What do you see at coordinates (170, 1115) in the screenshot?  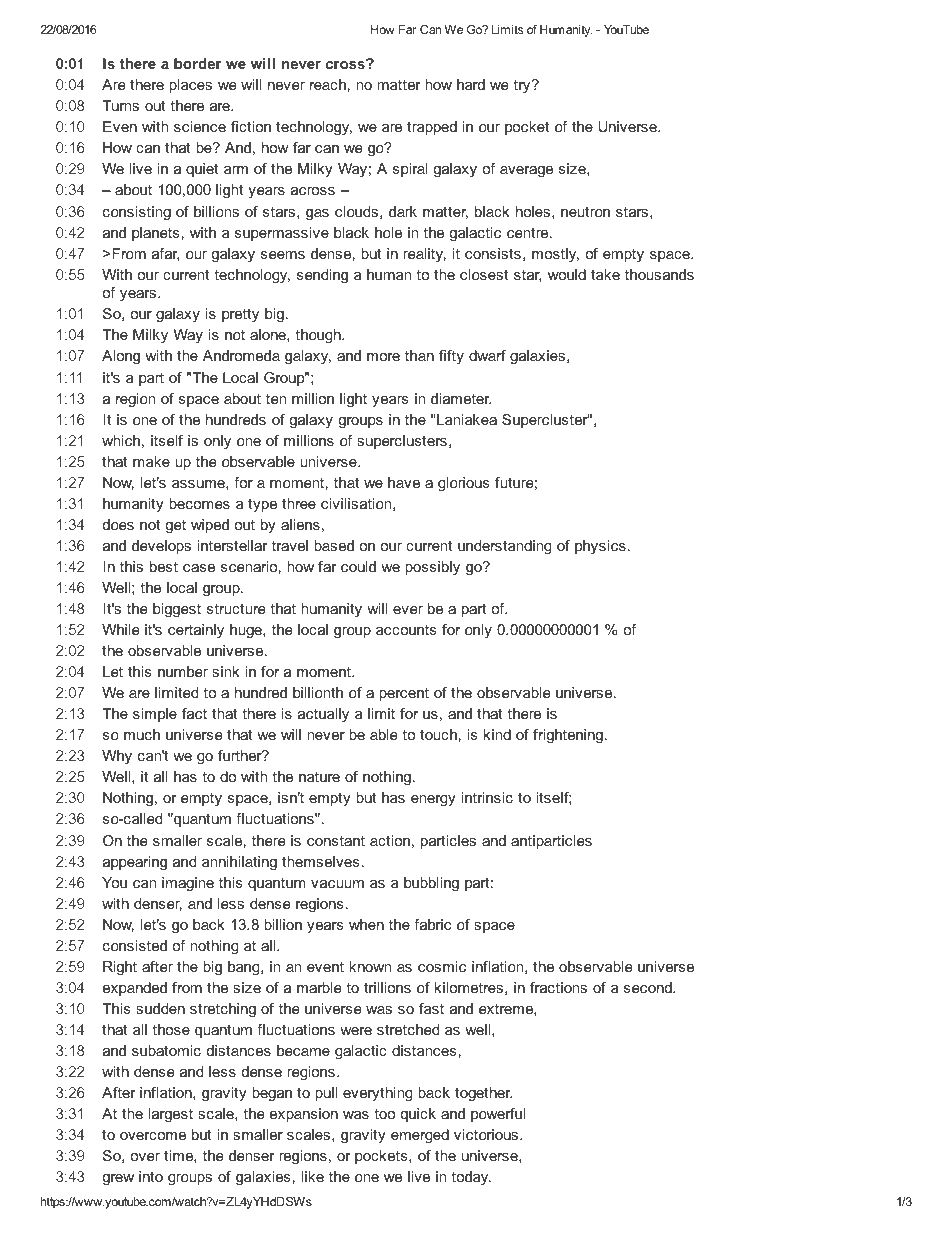 I see `largest` at bounding box center [170, 1115].
